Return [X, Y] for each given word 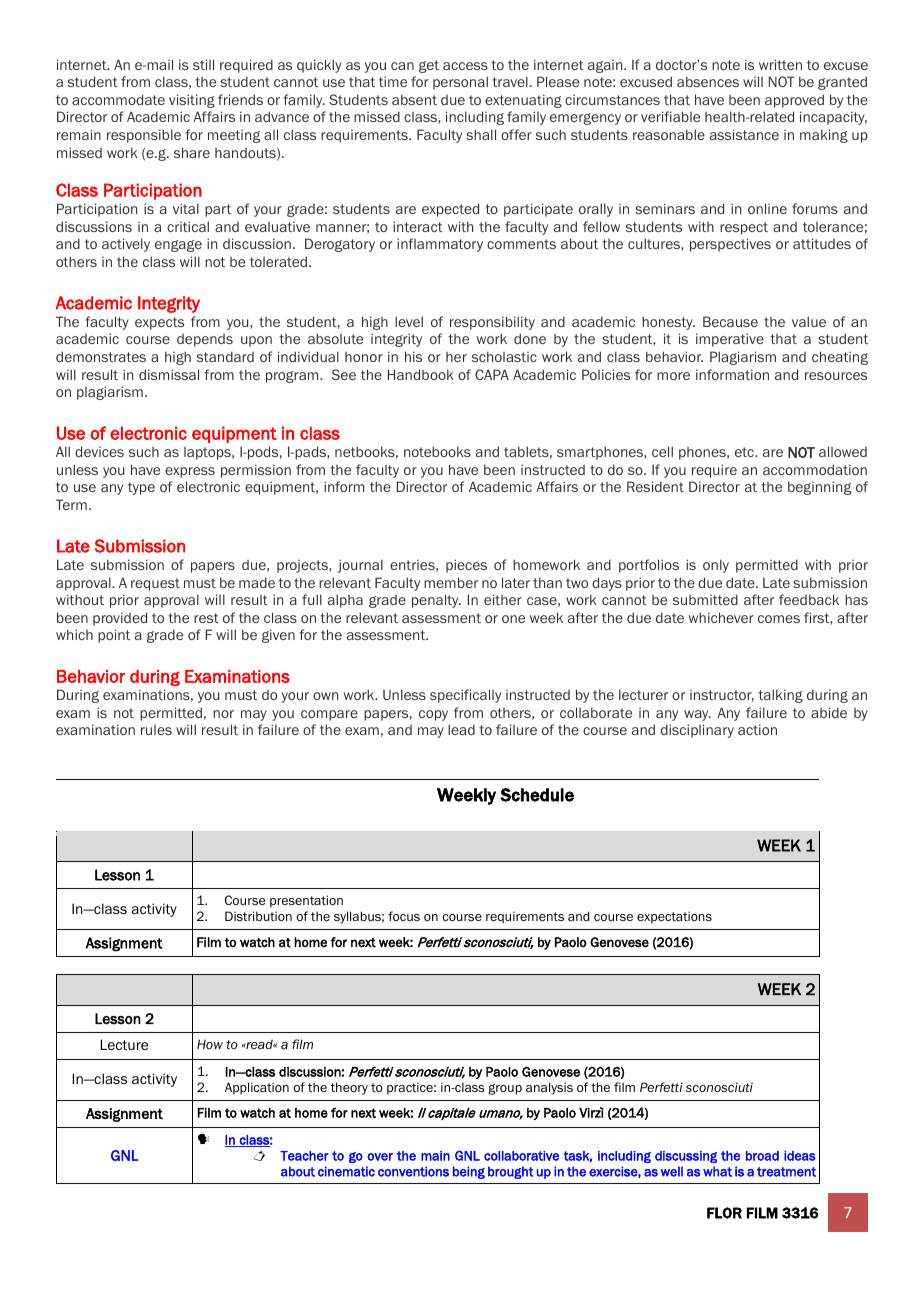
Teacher [304, 1156]
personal [460, 83]
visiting [192, 101]
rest [206, 618]
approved [794, 101]
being [469, 1172]
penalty [436, 601]
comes [779, 619]
